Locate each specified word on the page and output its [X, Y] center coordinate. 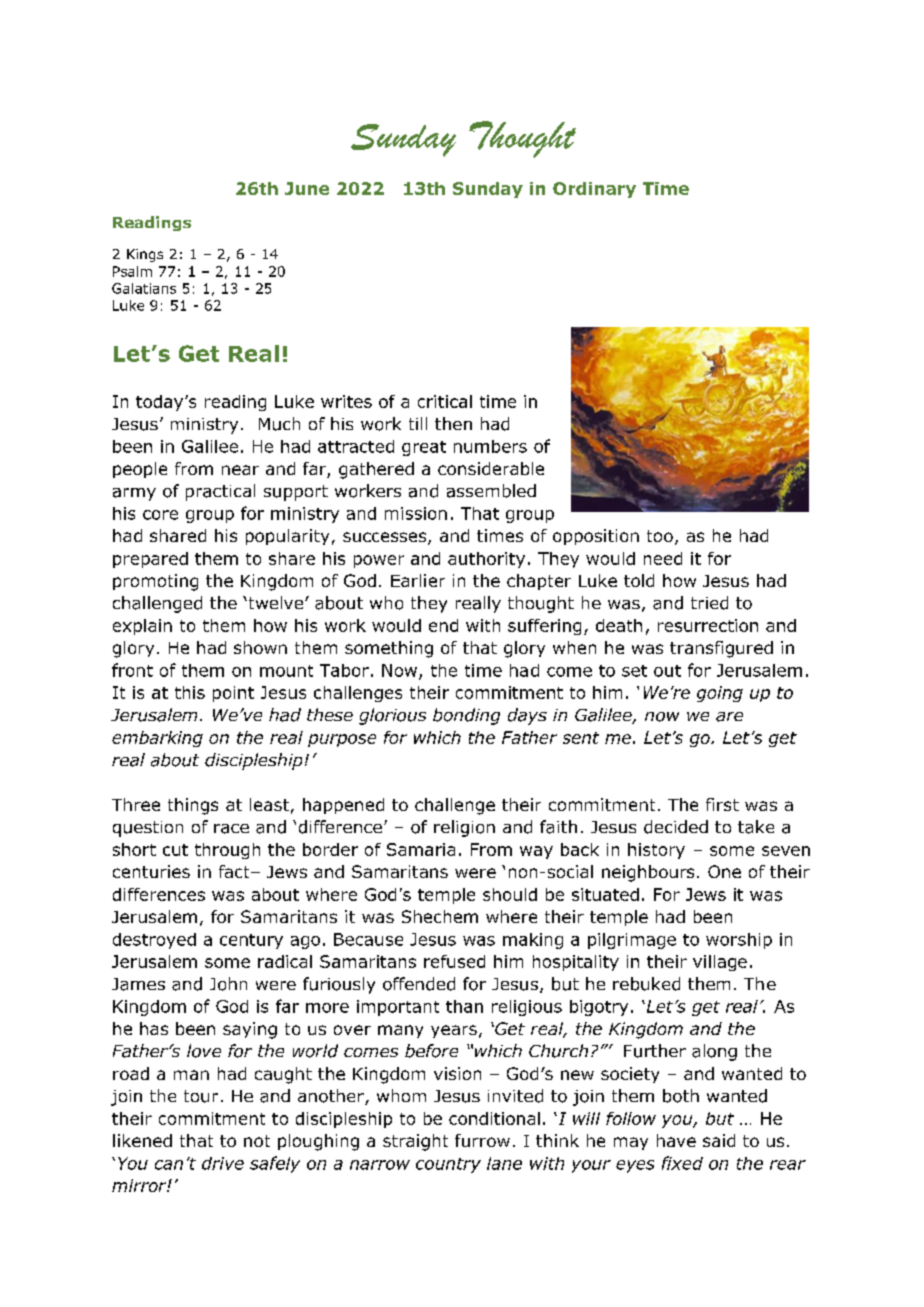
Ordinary [594, 190]
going [720, 694]
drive [223, 1163]
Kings [145, 255]
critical [445, 401]
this [190, 692]
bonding [466, 716]
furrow [482, 1140]
